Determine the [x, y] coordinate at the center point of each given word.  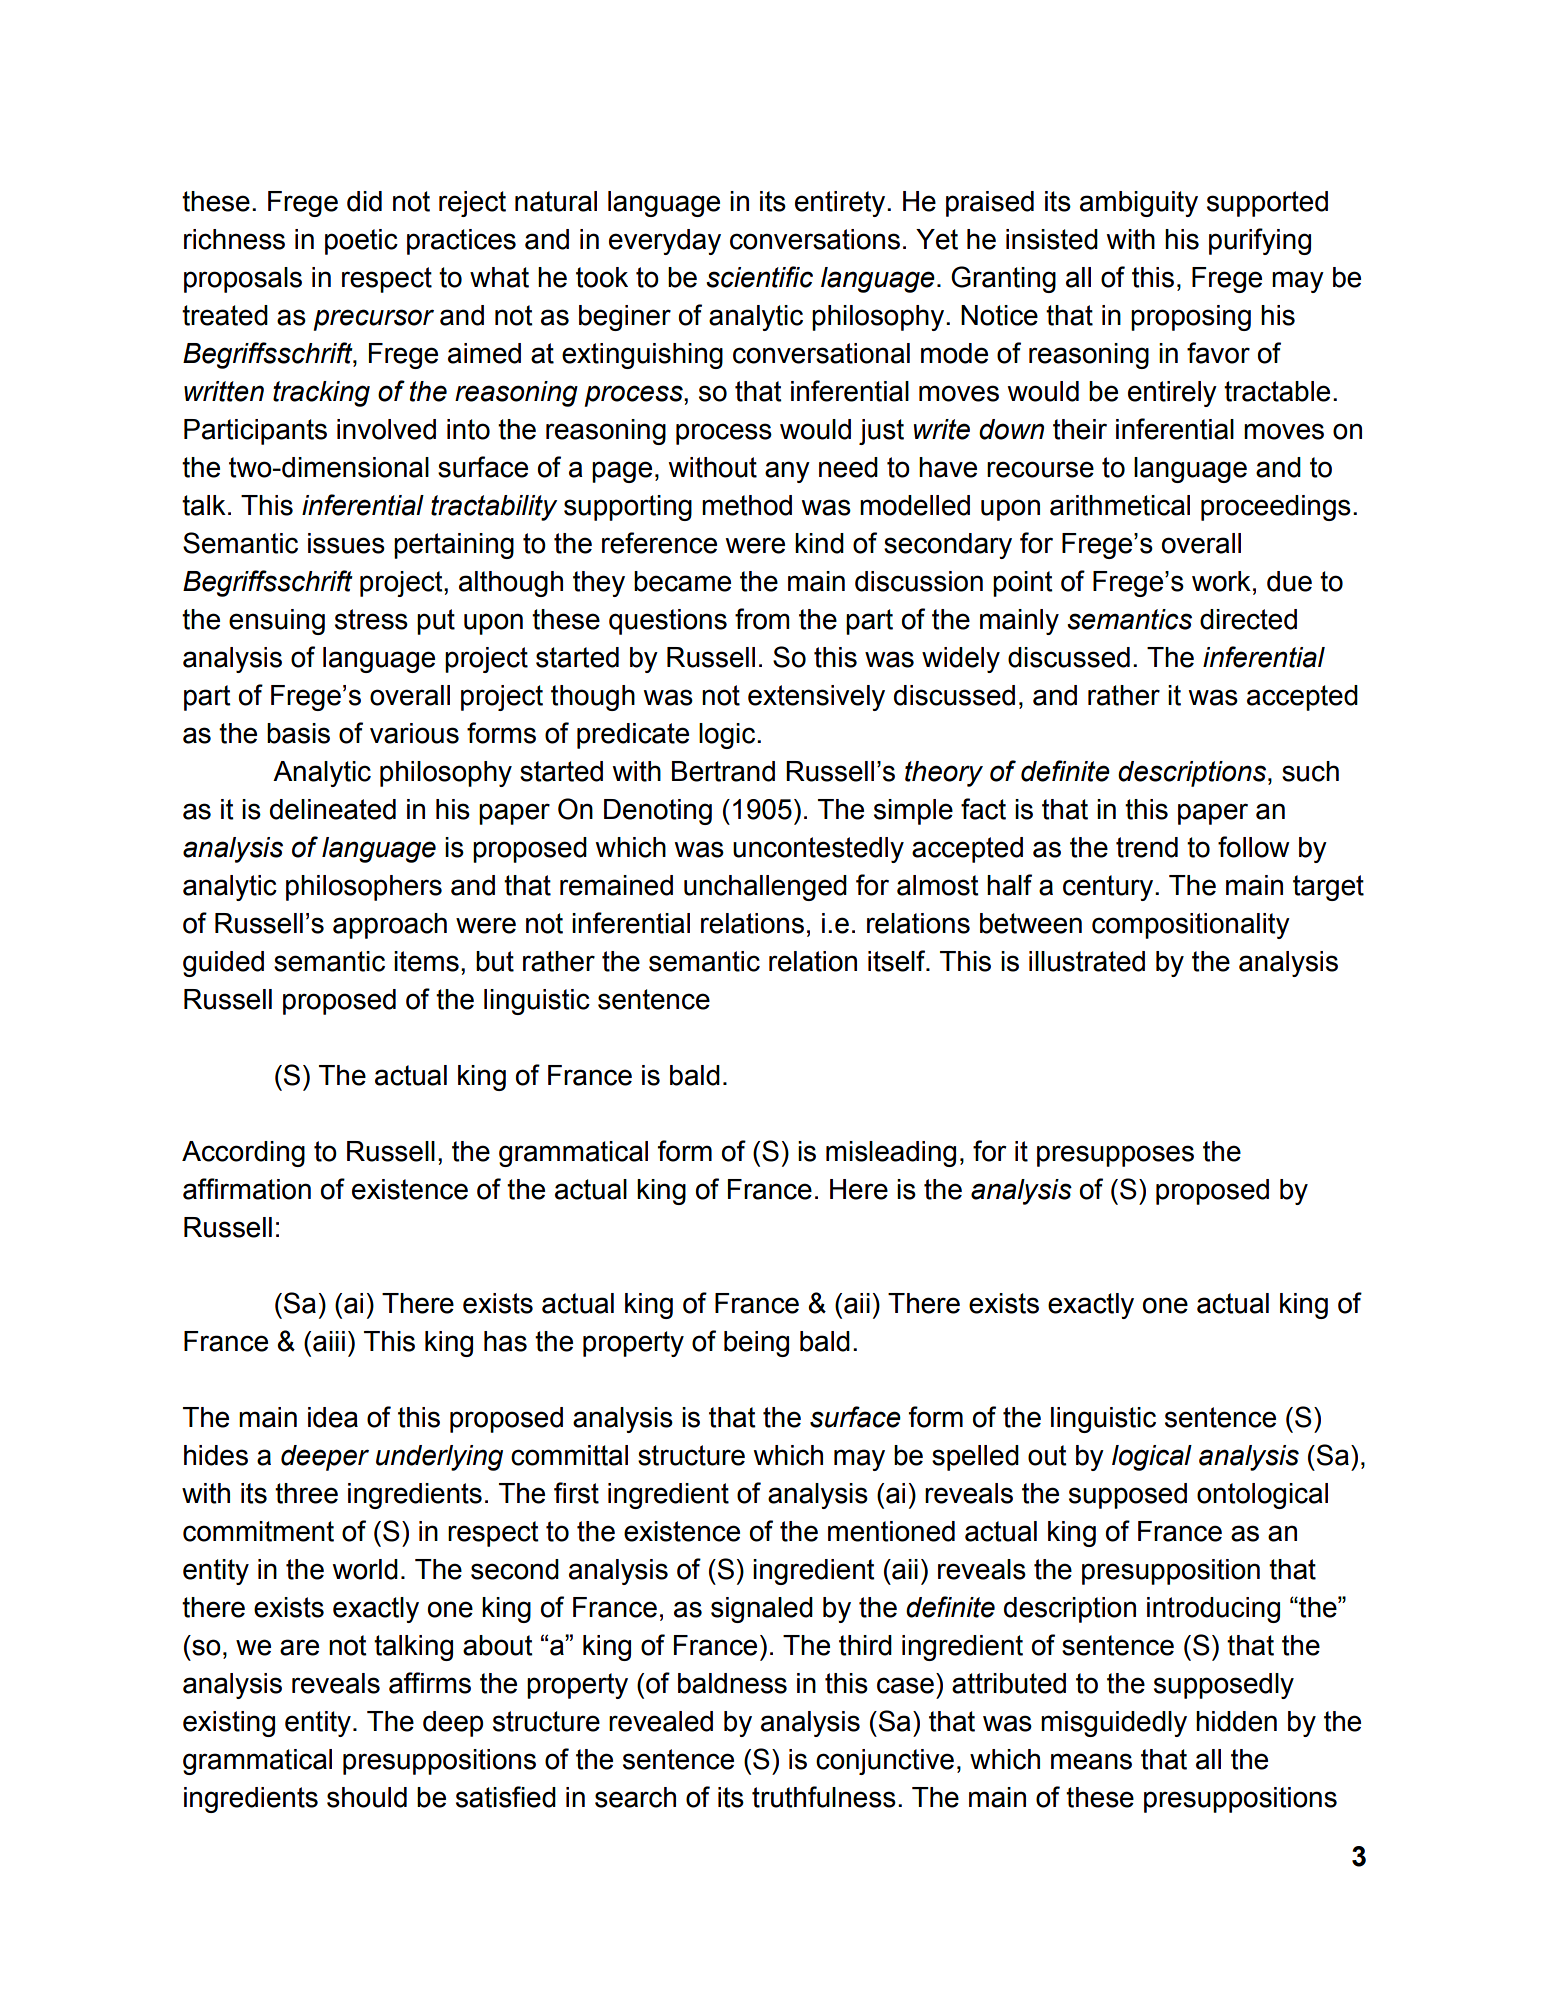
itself [898, 961]
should [367, 1797]
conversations [815, 239]
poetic [361, 242]
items [426, 961]
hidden [1236, 1721]
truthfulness [824, 1797]
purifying [1260, 241]
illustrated [1087, 961]
